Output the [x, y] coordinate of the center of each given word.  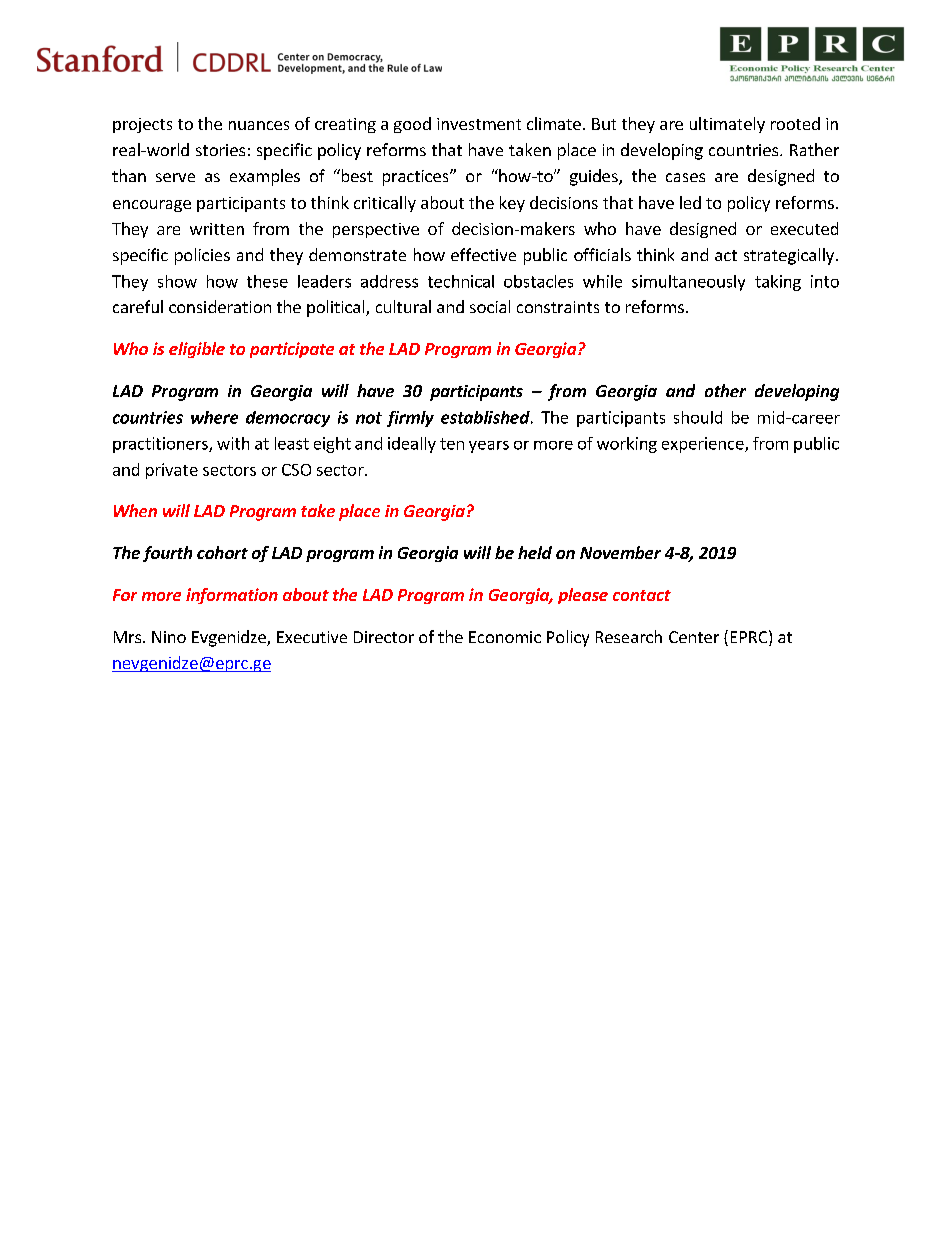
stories [220, 150]
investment [479, 124]
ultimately [727, 125]
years [489, 447]
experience [704, 445]
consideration [220, 306]
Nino [169, 637]
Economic [505, 637]
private [172, 471]
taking [778, 283]
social [490, 306]
